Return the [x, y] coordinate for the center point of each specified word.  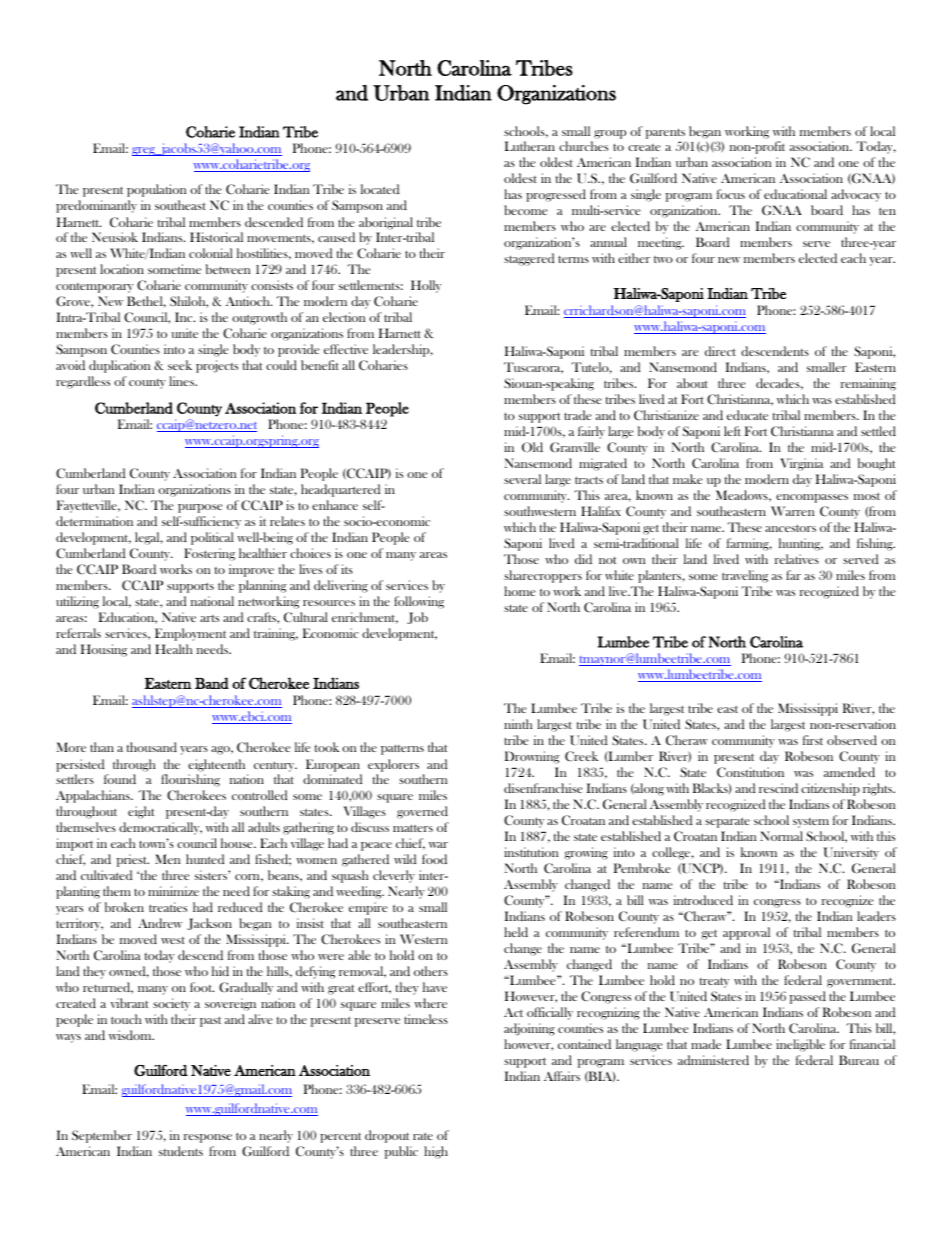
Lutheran [530, 146]
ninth [518, 724]
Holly [426, 286]
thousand [152, 747]
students [181, 1151]
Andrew [160, 923]
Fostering [209, 554]
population [156, 190]
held [516, 932]
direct [720, 351]
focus [731, 194]
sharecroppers [543, 576]
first [813, 740]
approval [746, 933]
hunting [801, 544]
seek [180, 365]
